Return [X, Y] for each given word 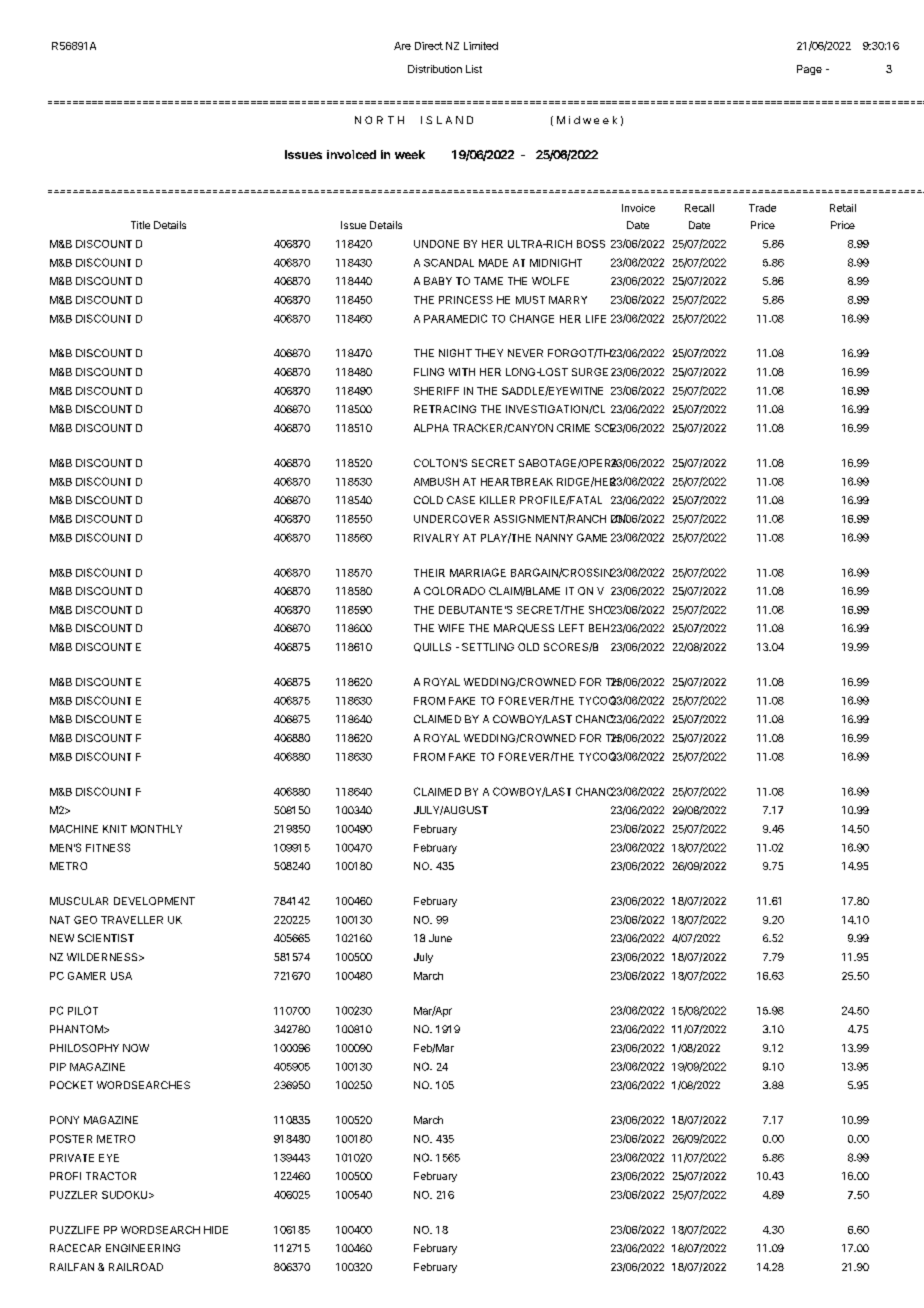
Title [140, 225]
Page [809, 70]
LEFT [571, 628]
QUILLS [432, 647]
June [440, 938]
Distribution [435, 69]
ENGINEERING [143, 1248]
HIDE [216, 1230]
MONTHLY [156, 829]
